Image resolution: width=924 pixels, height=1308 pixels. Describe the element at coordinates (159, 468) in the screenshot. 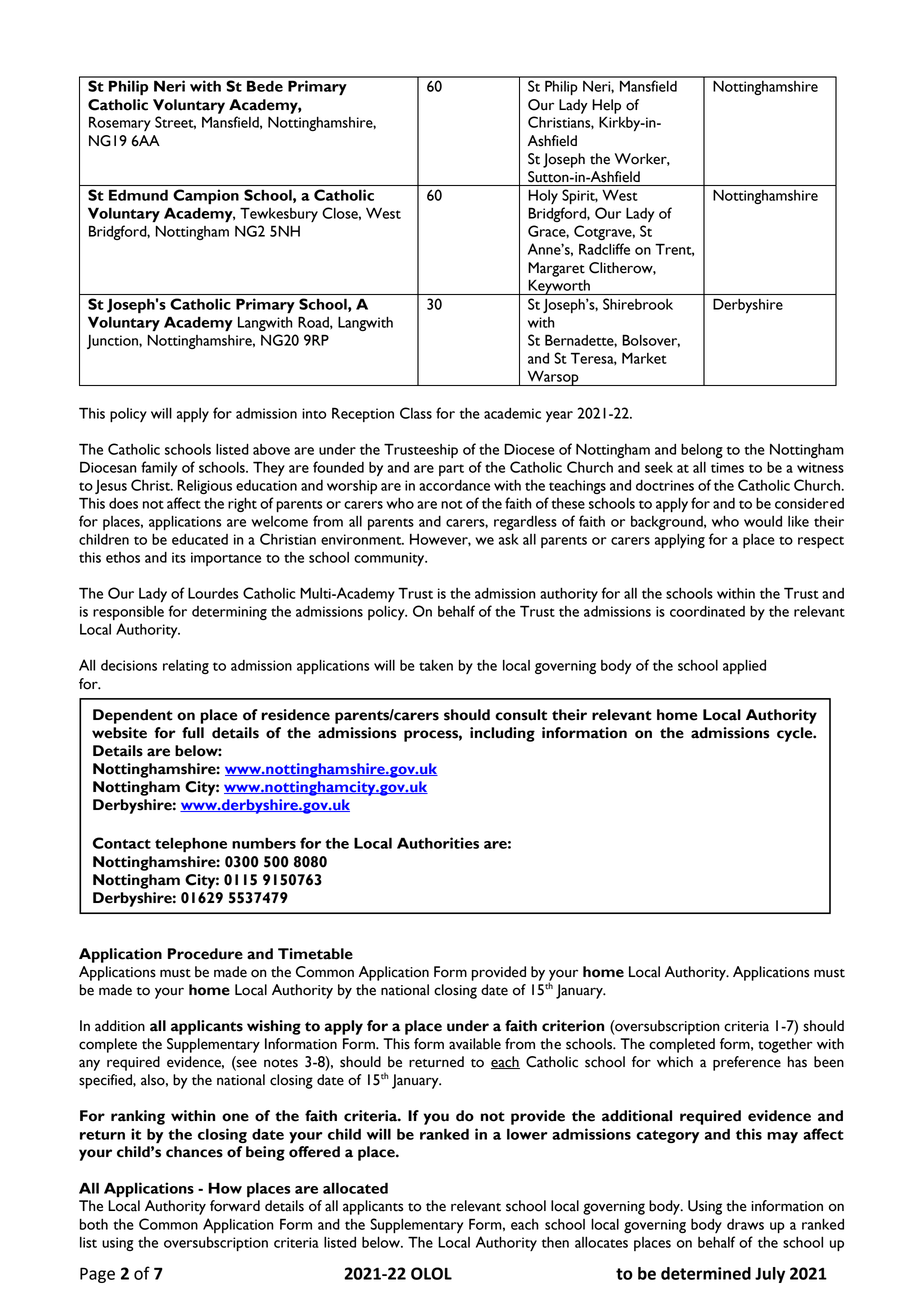

I see `family` at that location.
